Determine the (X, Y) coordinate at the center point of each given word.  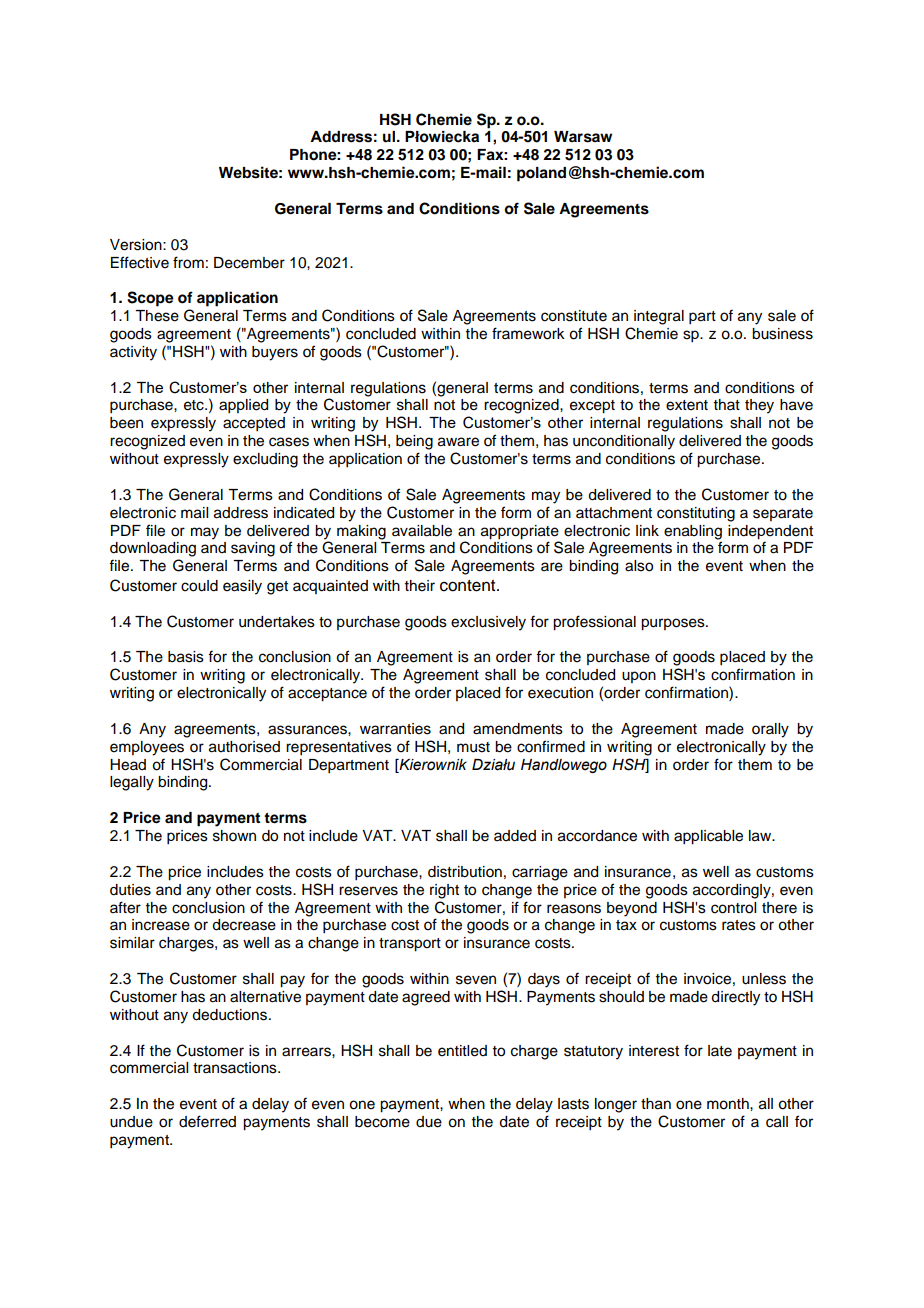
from (188, 262)
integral (659, 317)
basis (186, 657)
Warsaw (583, 137)
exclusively (488, 623)
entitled (462, 1051)
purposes (674, 624)
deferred (207, 1121)
